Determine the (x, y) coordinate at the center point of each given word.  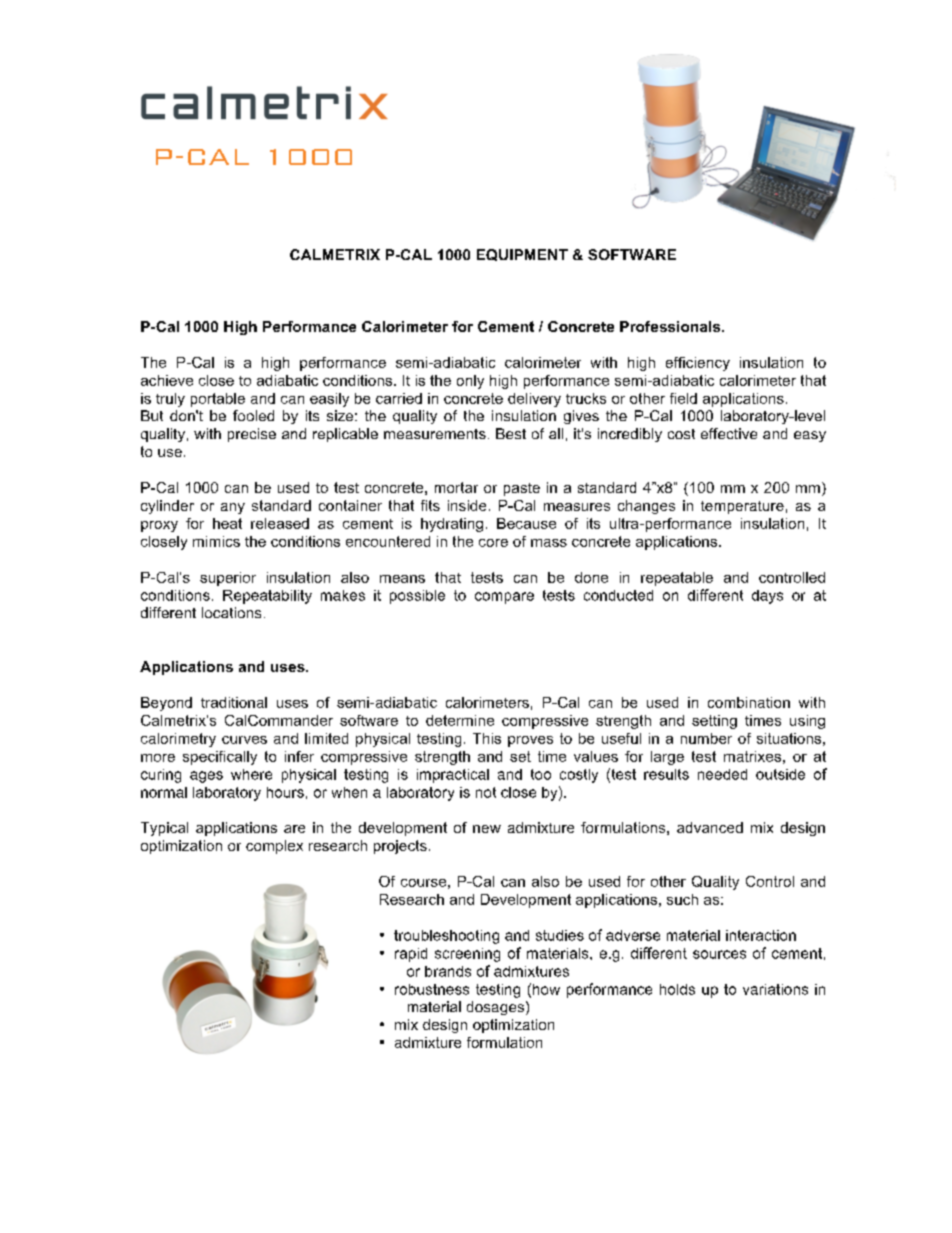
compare (504, 598)
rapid (411, 955)
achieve (167, 380)
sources (719, 954)
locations (231, 612)
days (767, 597)
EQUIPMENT (522, 255)
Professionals (671, 326)
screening (467, 955)
